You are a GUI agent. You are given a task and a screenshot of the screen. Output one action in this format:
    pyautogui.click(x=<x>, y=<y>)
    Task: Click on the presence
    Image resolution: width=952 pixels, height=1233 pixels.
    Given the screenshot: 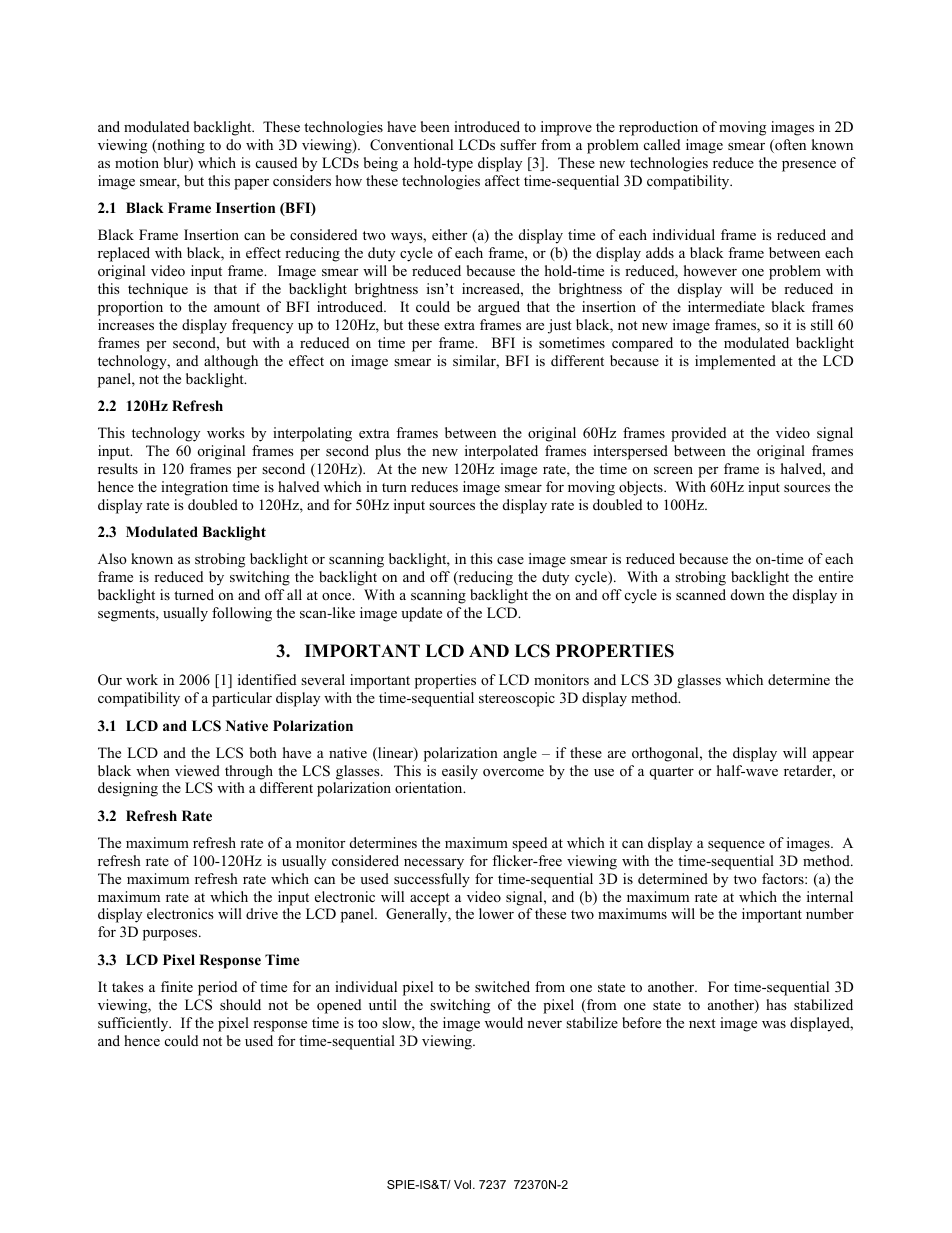 What is the action you would take?
    pyautogui.click(x=809, y=166)
